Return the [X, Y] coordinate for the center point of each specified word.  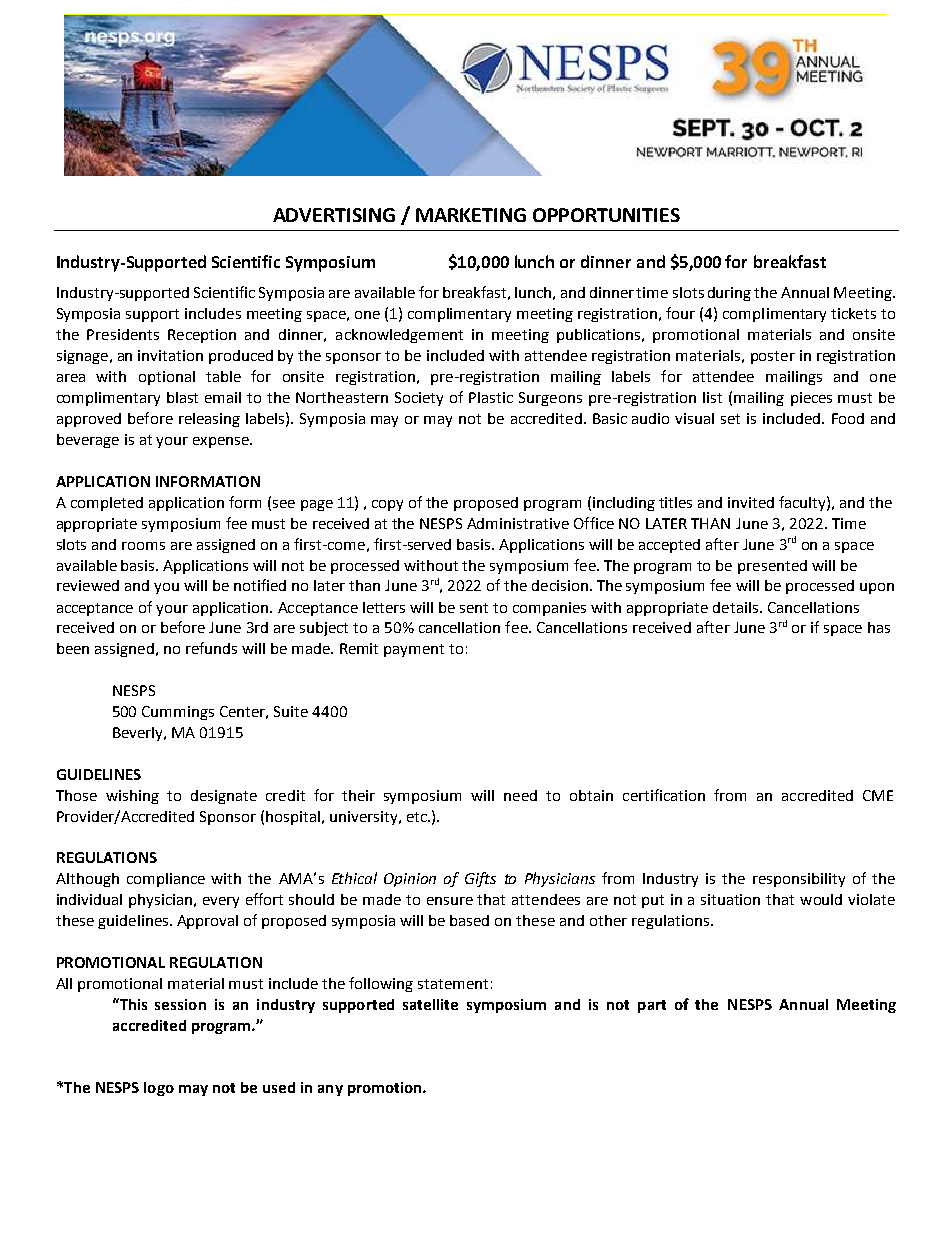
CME [878, 795]
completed [107, 504]
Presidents [123, 334]
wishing [132, 797]
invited [751, 502]
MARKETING [471, 215]
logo [159, 1089]
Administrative [518, 523]
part [652, 1006]
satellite [430, 1004]
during [729, 294]
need [520, 795]
